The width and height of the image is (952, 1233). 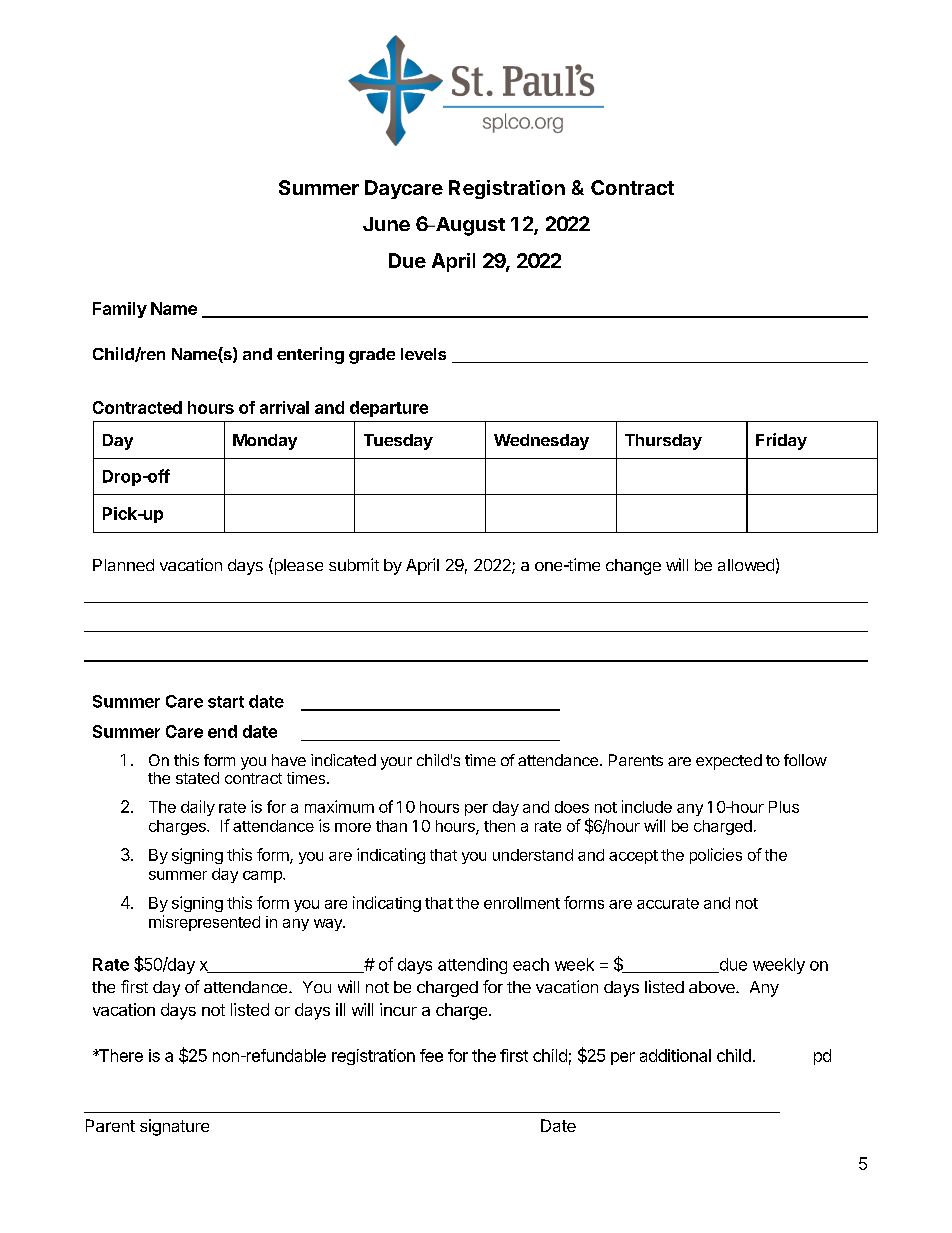 I want to click on your, so click(x=396, y=763).
